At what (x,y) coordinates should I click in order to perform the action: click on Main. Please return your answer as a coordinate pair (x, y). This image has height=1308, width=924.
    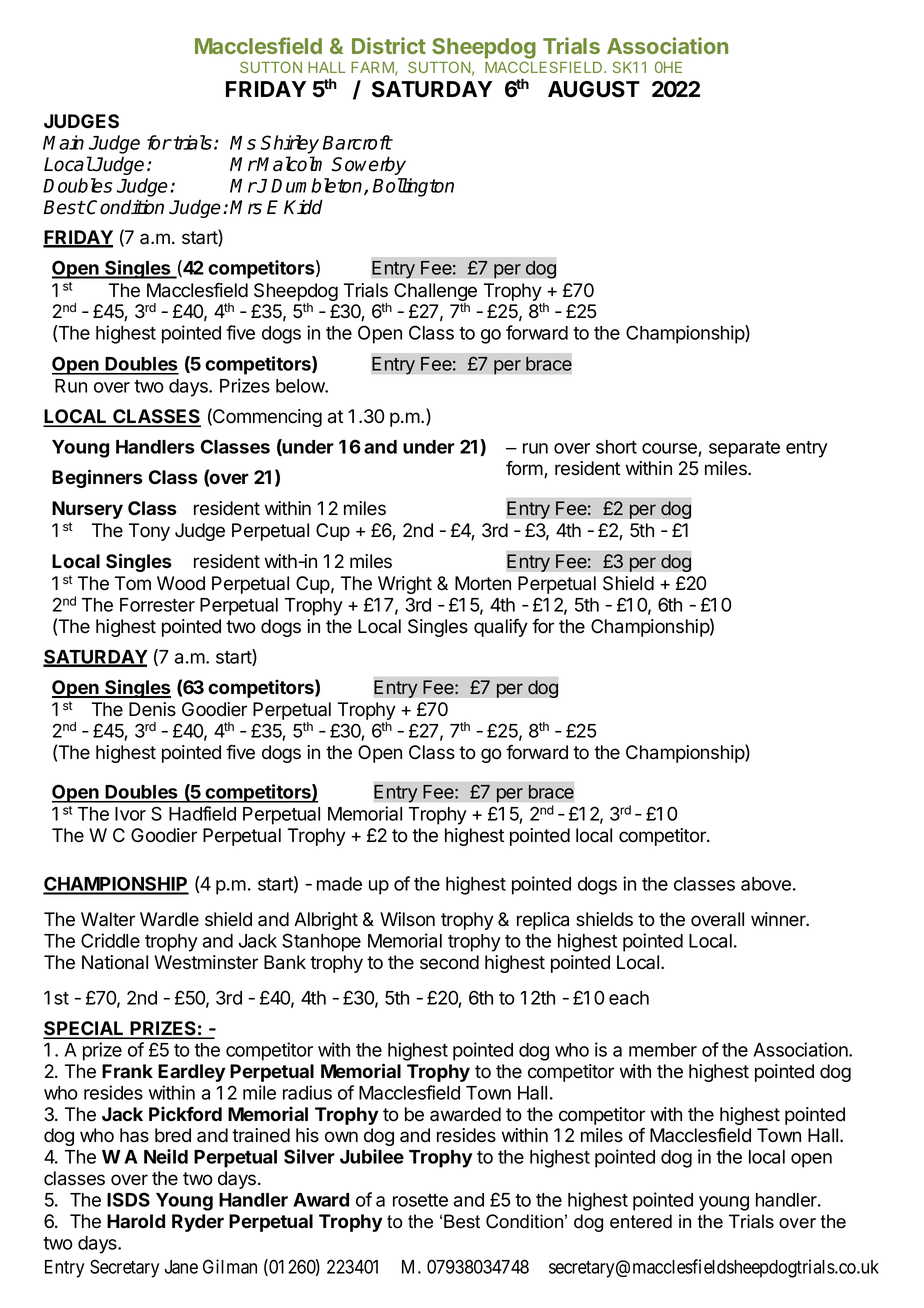
    Looking at the image, I should click on (63, 142).
